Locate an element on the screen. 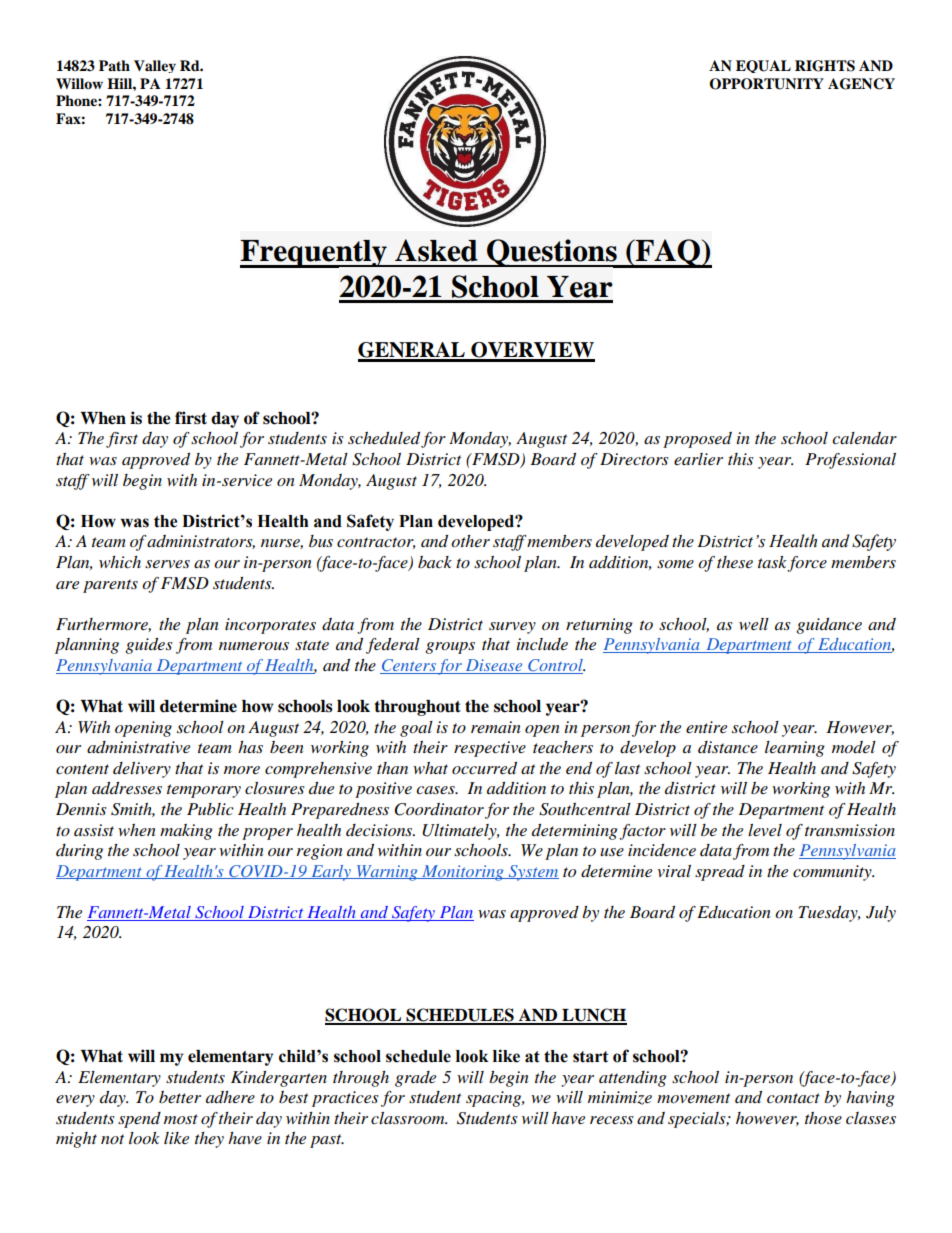 The width and height of the screenshot is (952, 1233). other is located at coordinates (470, 541).
